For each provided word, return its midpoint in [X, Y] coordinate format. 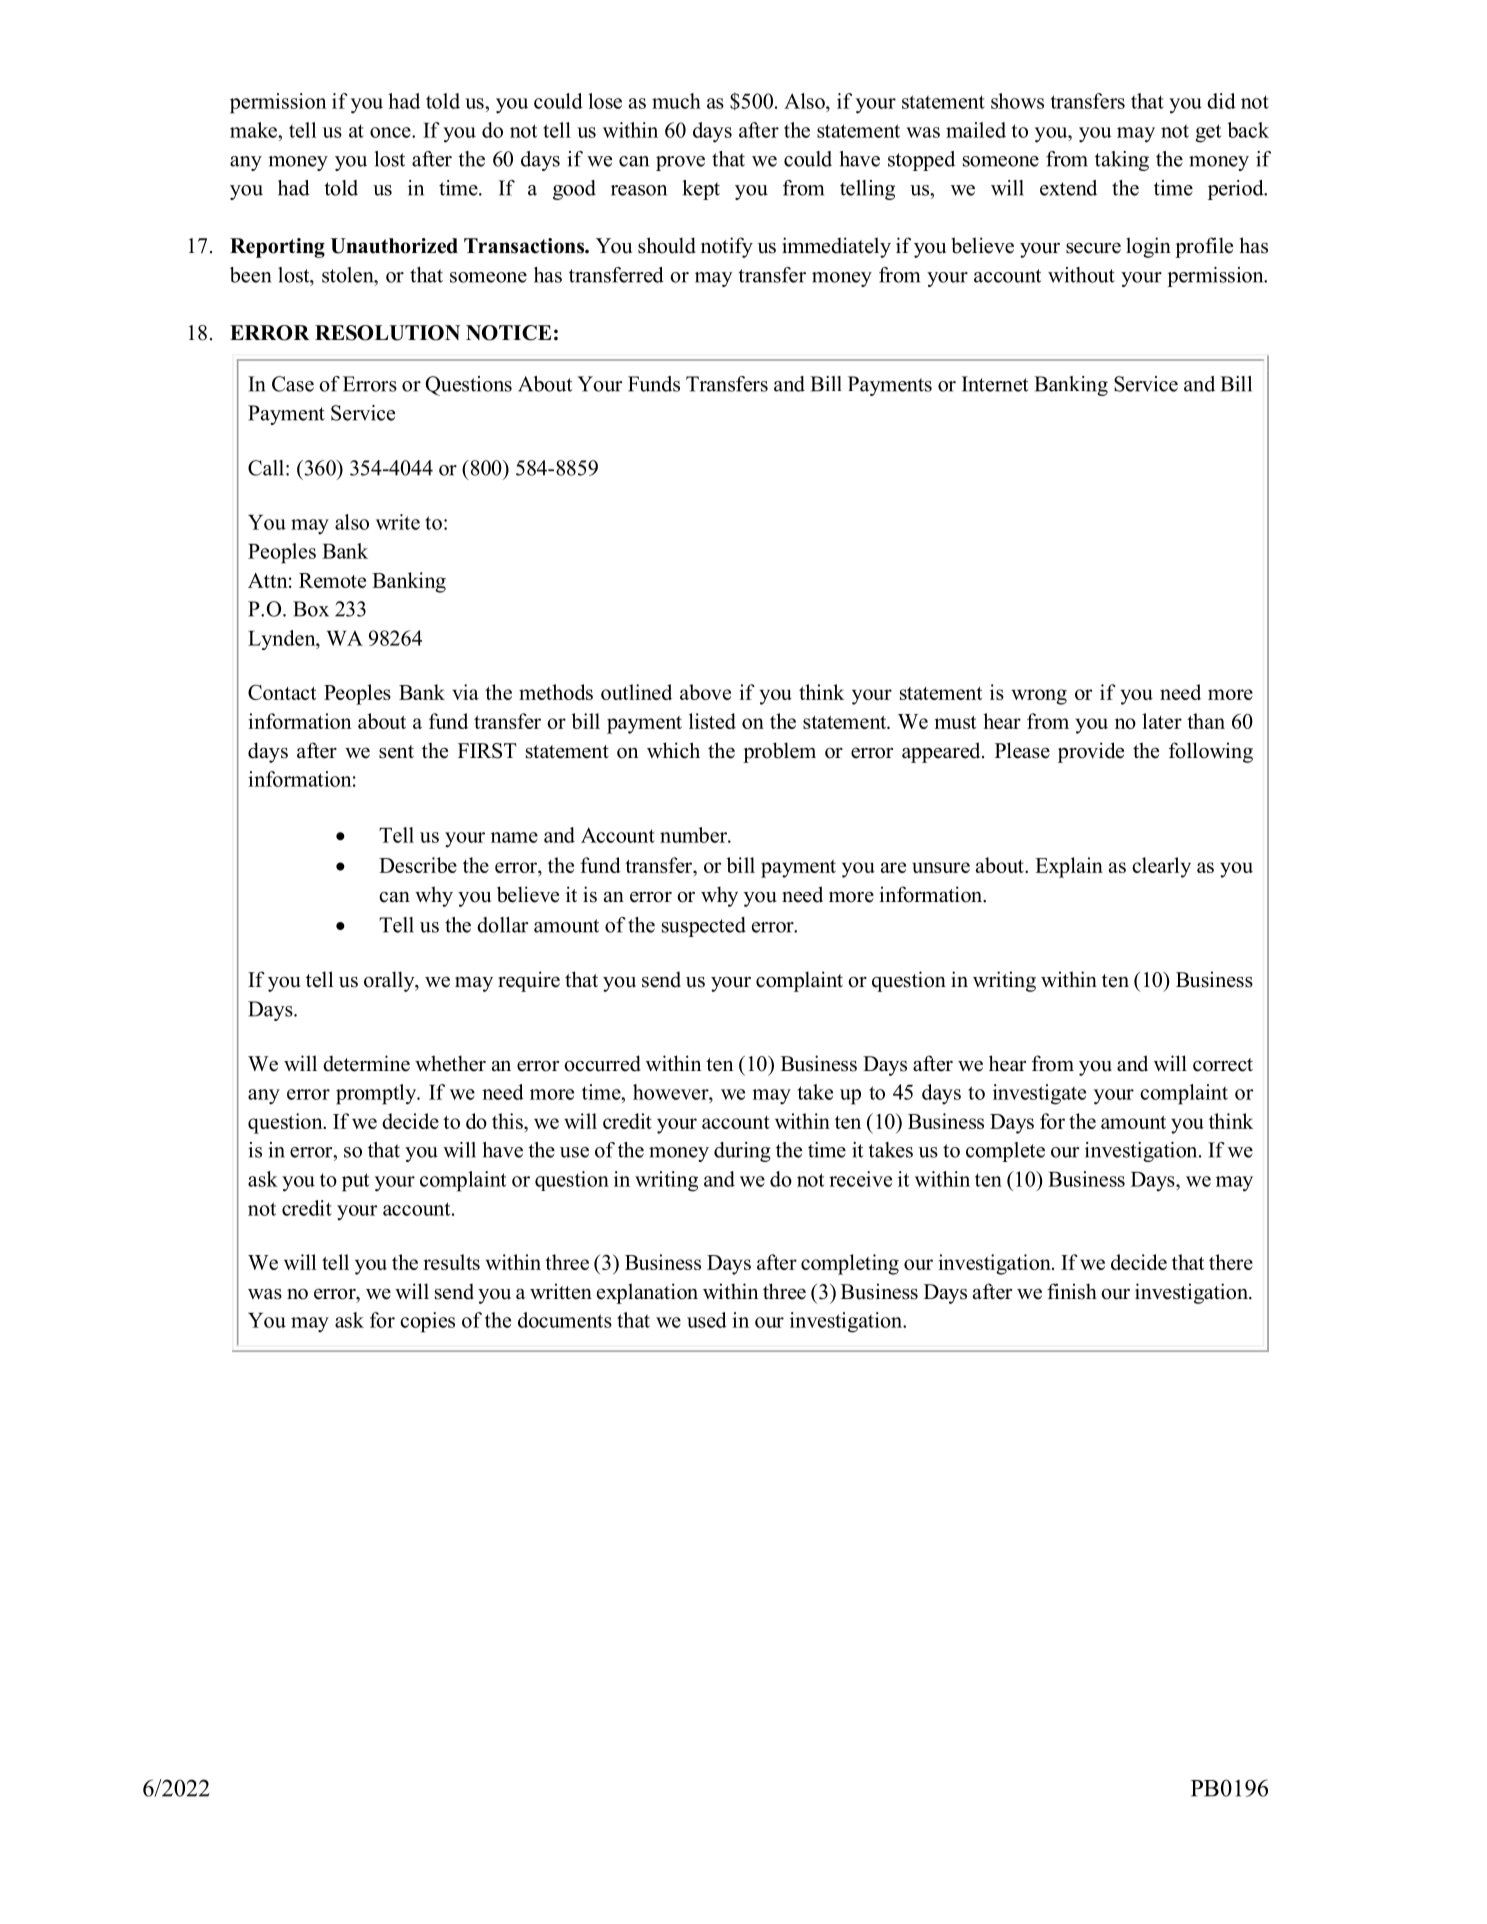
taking [1122, 161]
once [391, 132]
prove [680, 163]
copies [427, 1322]
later [1162, 721]
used [707, 1320]
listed [712, 721]
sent [396, 752]
